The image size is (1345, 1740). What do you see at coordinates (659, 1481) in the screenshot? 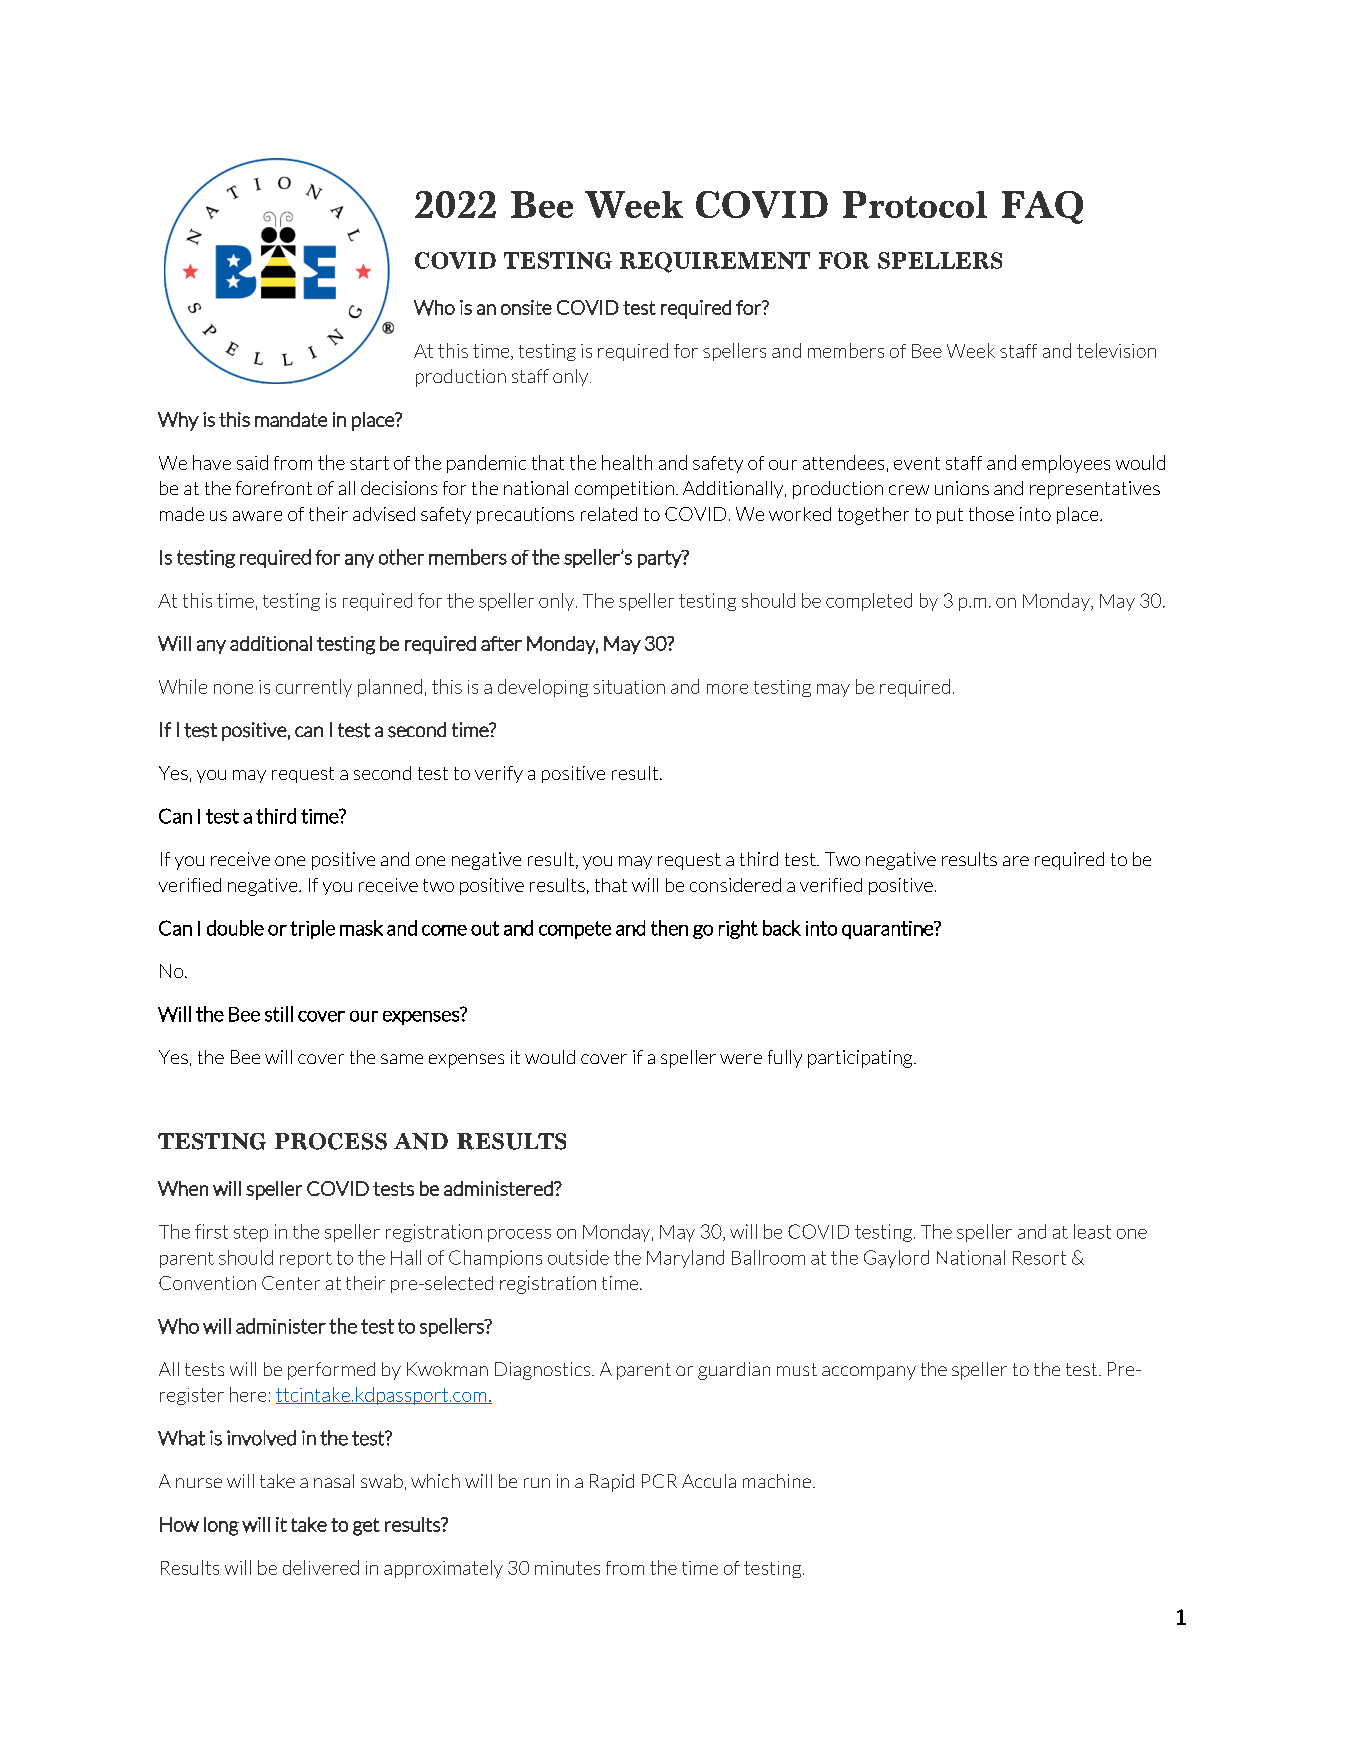
I see `PCR` at bounding box center [659, 1481].
